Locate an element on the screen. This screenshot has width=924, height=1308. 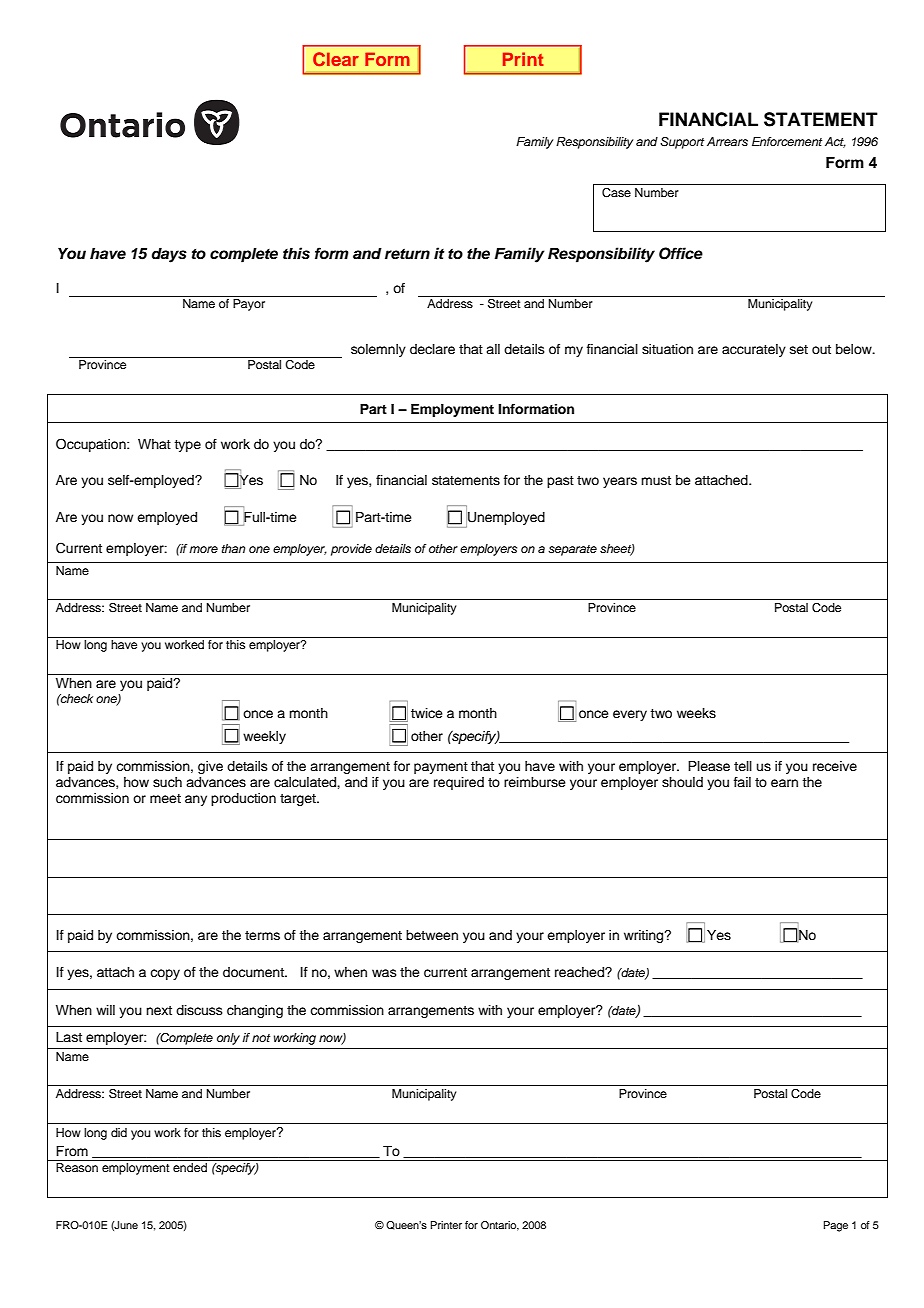
must is located at coordinates (656, 480).
